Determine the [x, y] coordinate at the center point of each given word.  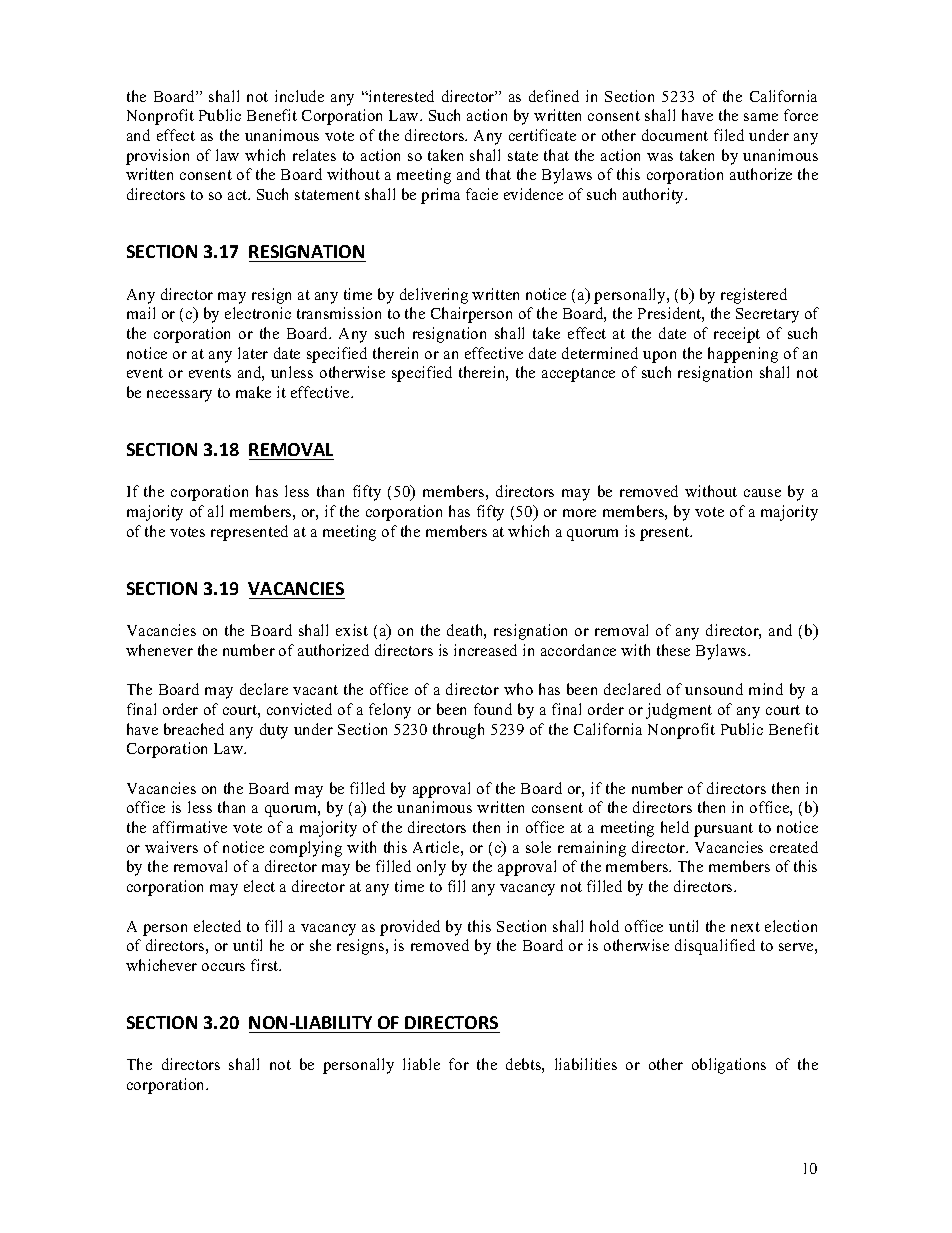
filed [729, 135]
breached [194, 729]
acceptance [578, 375]
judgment [679, 711]
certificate [542, 135]
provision [157, 157]
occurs [223, 967]
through [458, 731]
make [253, 392]
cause [762, 493]
